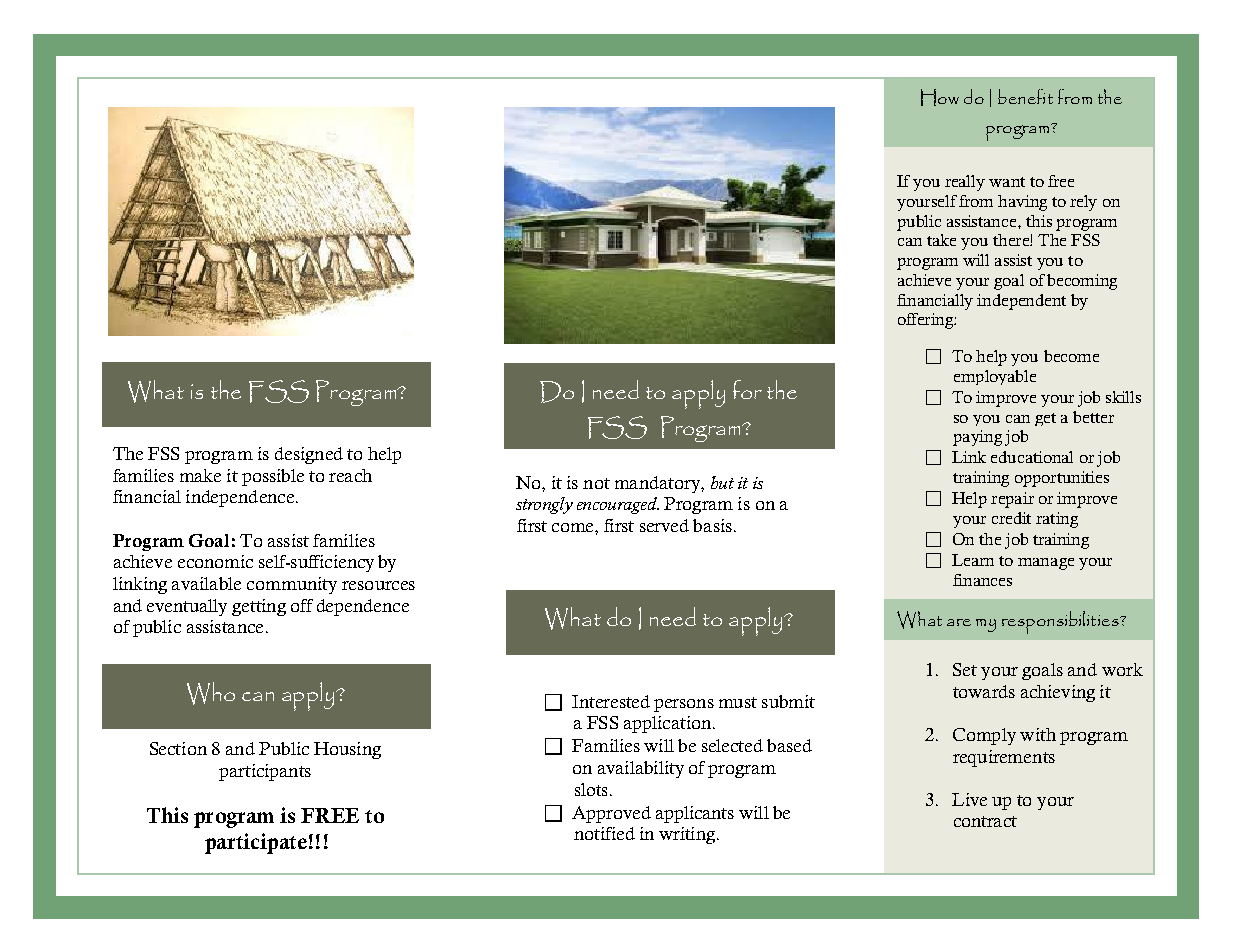  Describe the element at coordinates (965, 183) in the document. I see `really` at that location.
